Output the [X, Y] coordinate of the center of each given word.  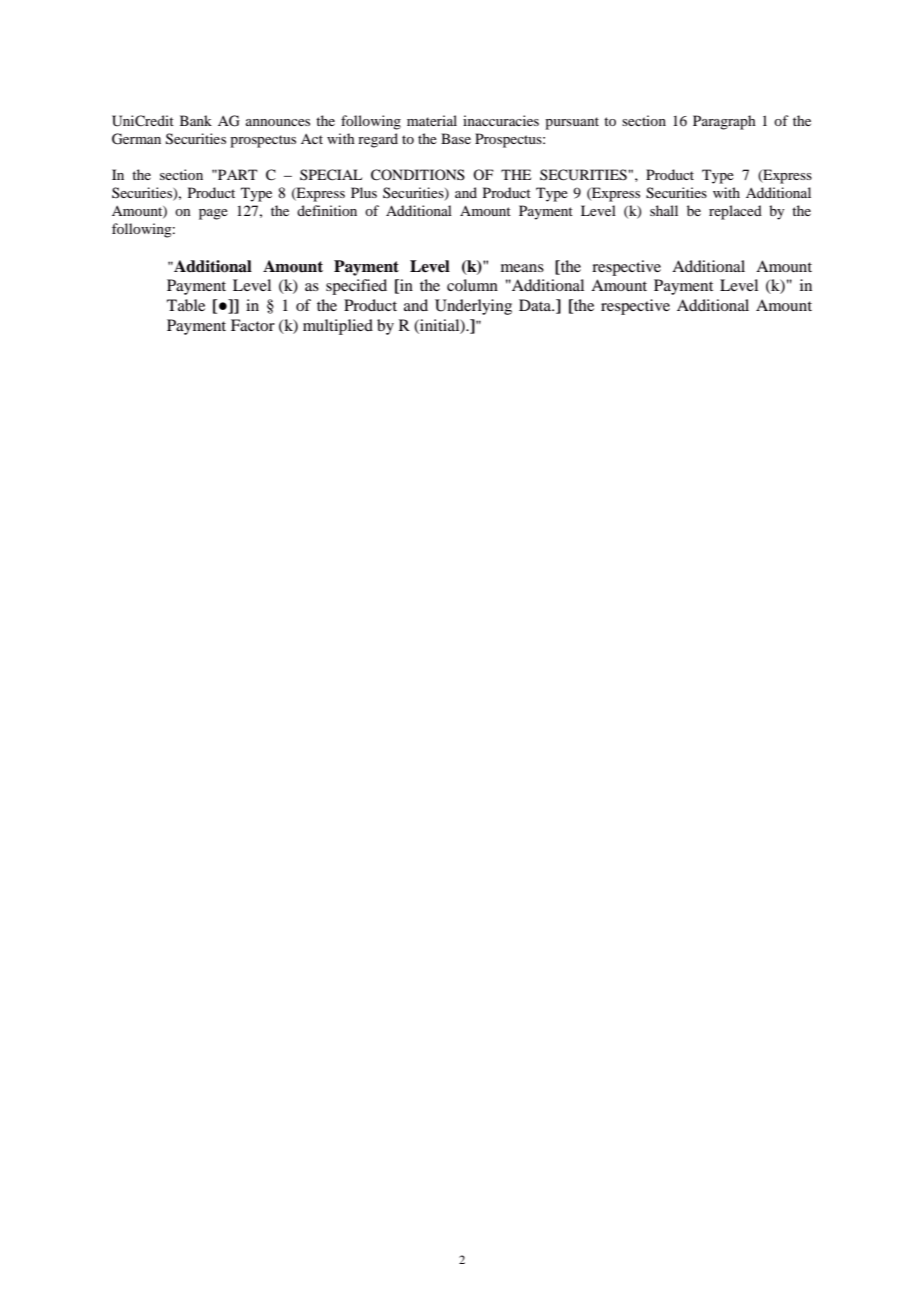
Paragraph [724, 122]
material [432, 120]
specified [356, 287]
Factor [253, 325]
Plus [364, 192]
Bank [196, 120]
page [213, 214]
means [522, 268]
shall [664, 210]
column [472, 285]
